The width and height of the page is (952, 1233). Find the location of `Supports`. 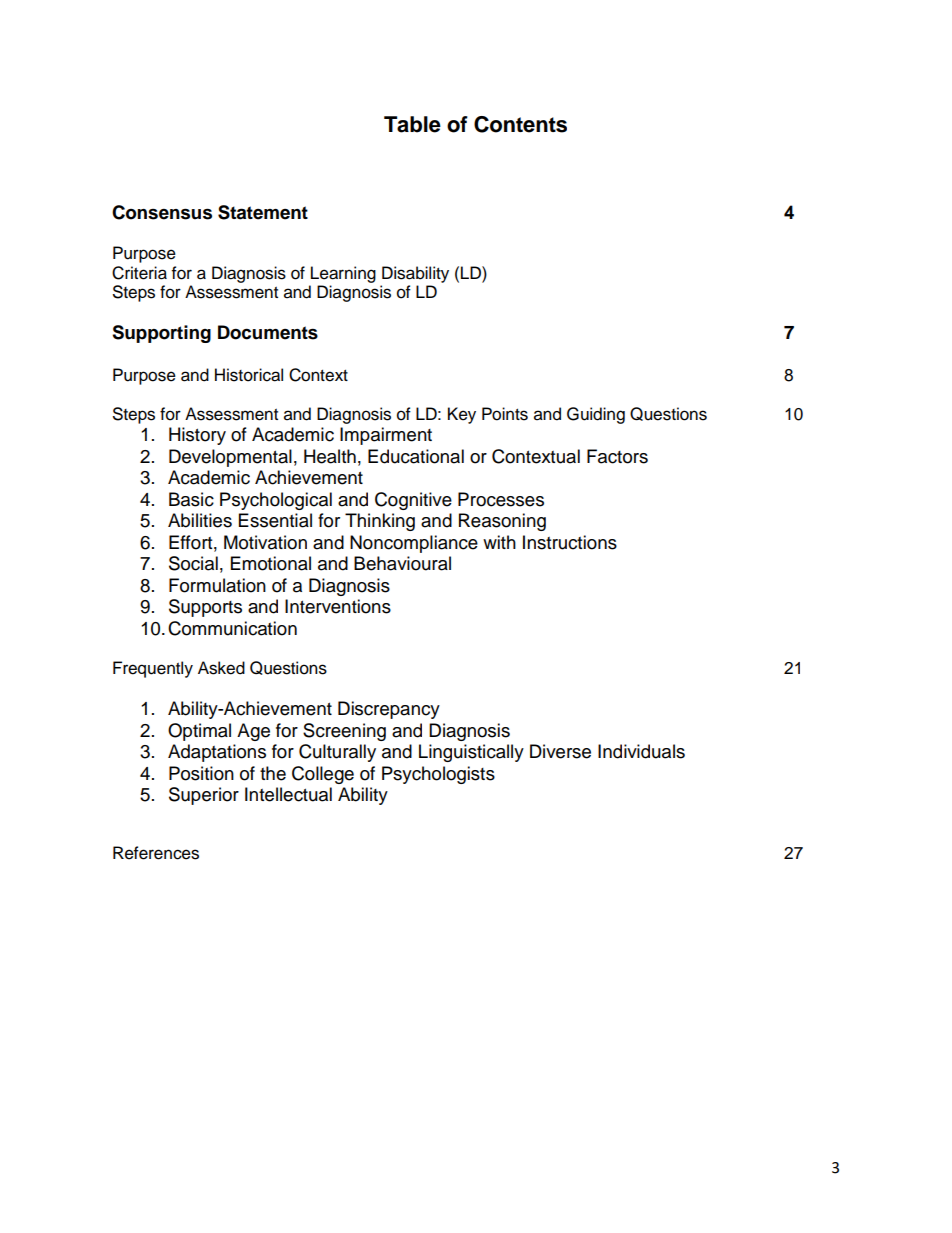

Supports is located at coordinates (205, 608).
